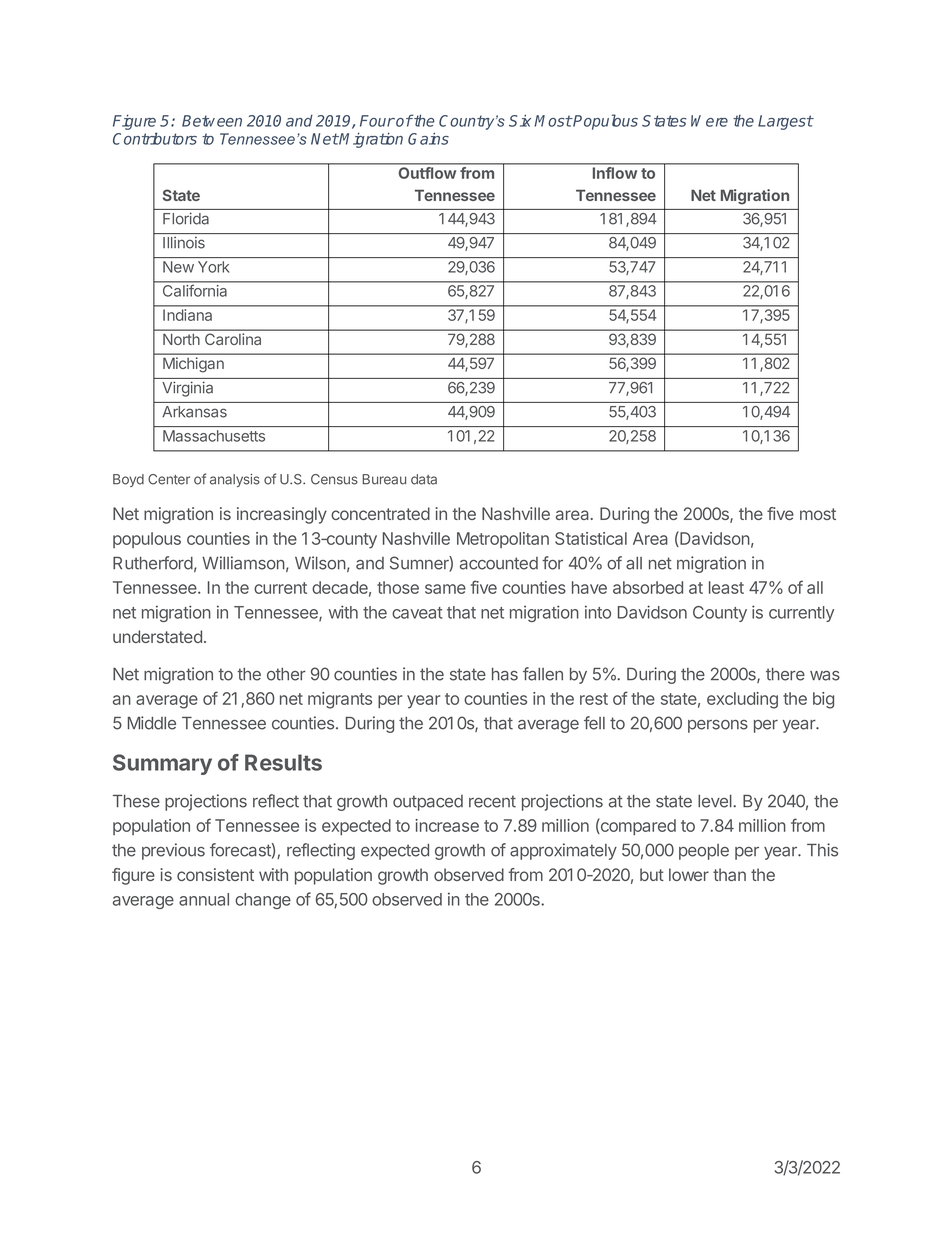 The width and height of the page is (952, 1233). I want to click on increase, so click(447, 825).
